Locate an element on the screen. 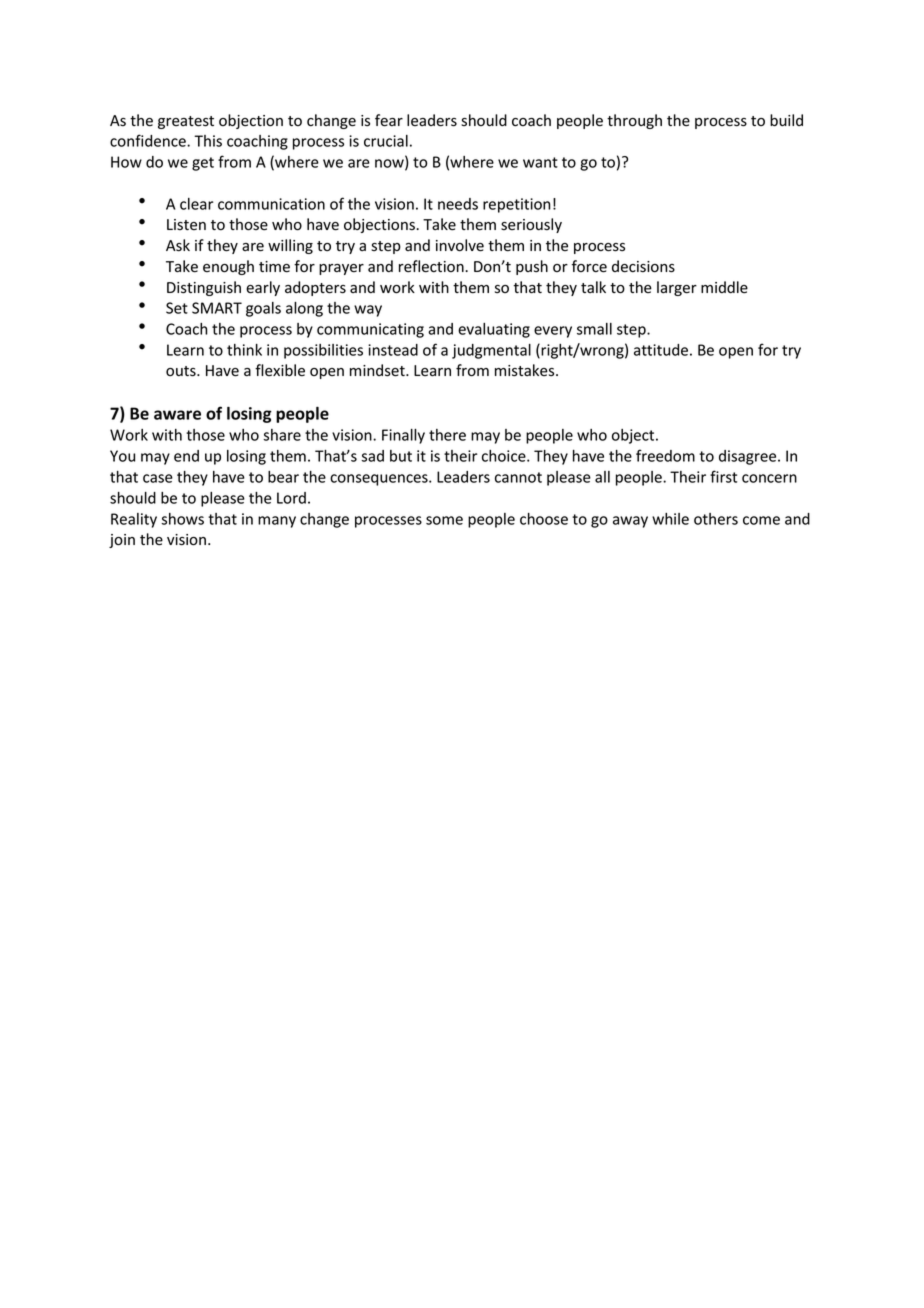 The image size is (924, 1308). enough is located at coordinates (228, 267).
